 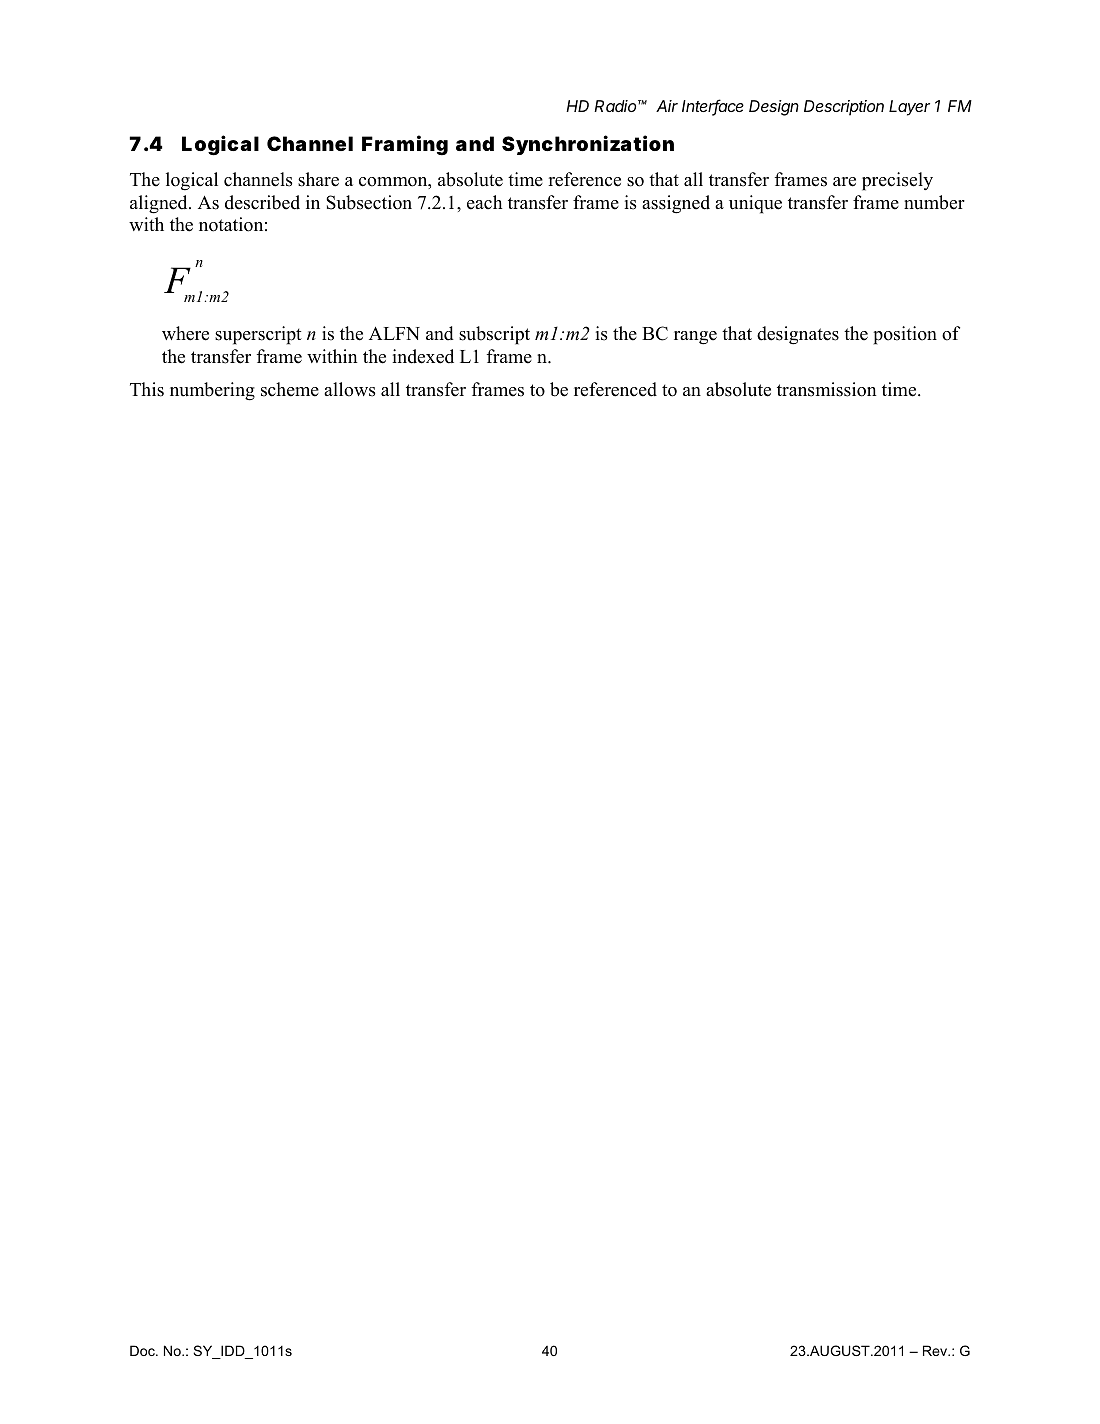 What do you see at coordinates (936, 1350) in the screenshot?
I see `Rev` at bounding box center [936, 1350].
